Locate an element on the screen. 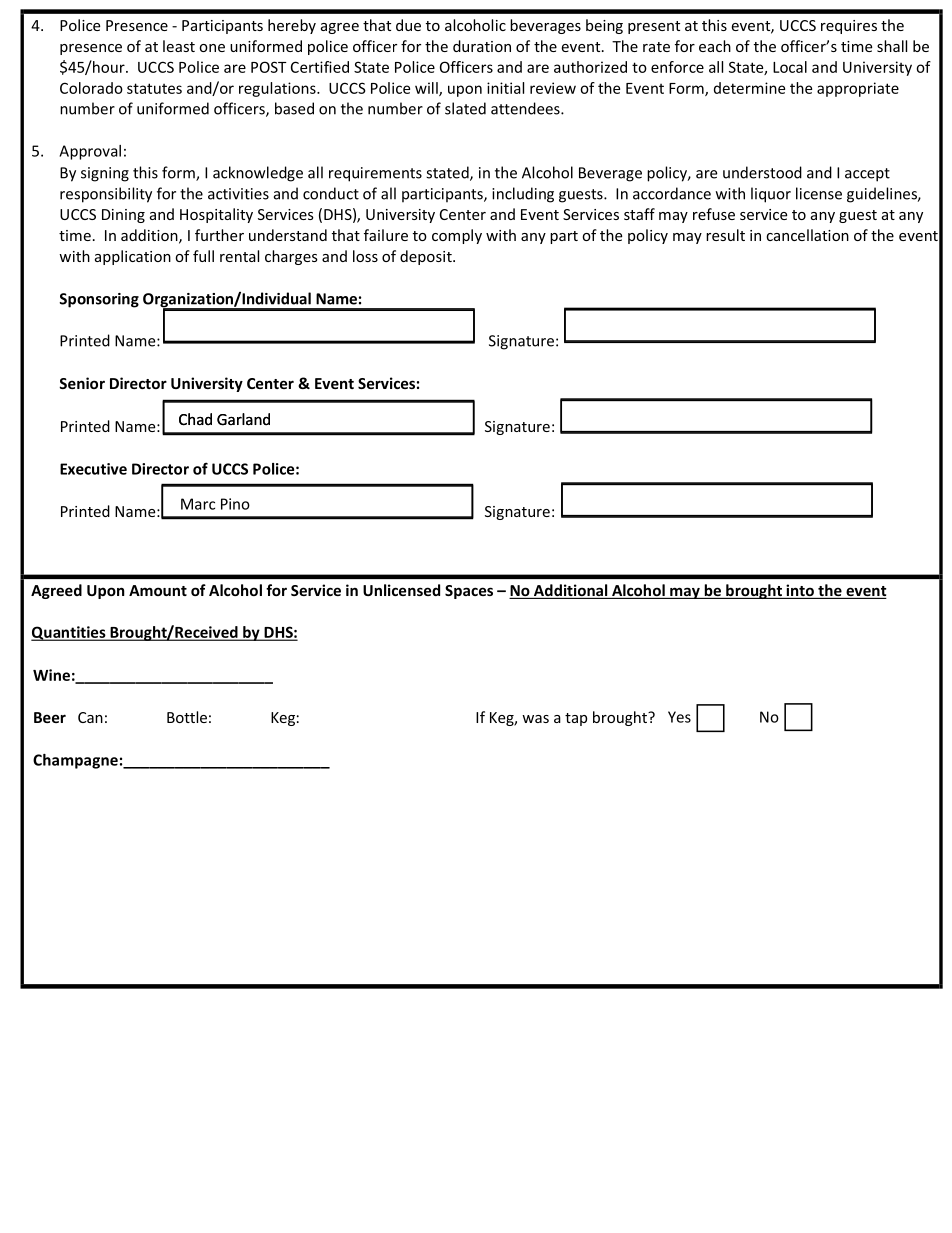 This screenshot has height=1233, width=952. Bottle is located at coordinates (187, 717).
